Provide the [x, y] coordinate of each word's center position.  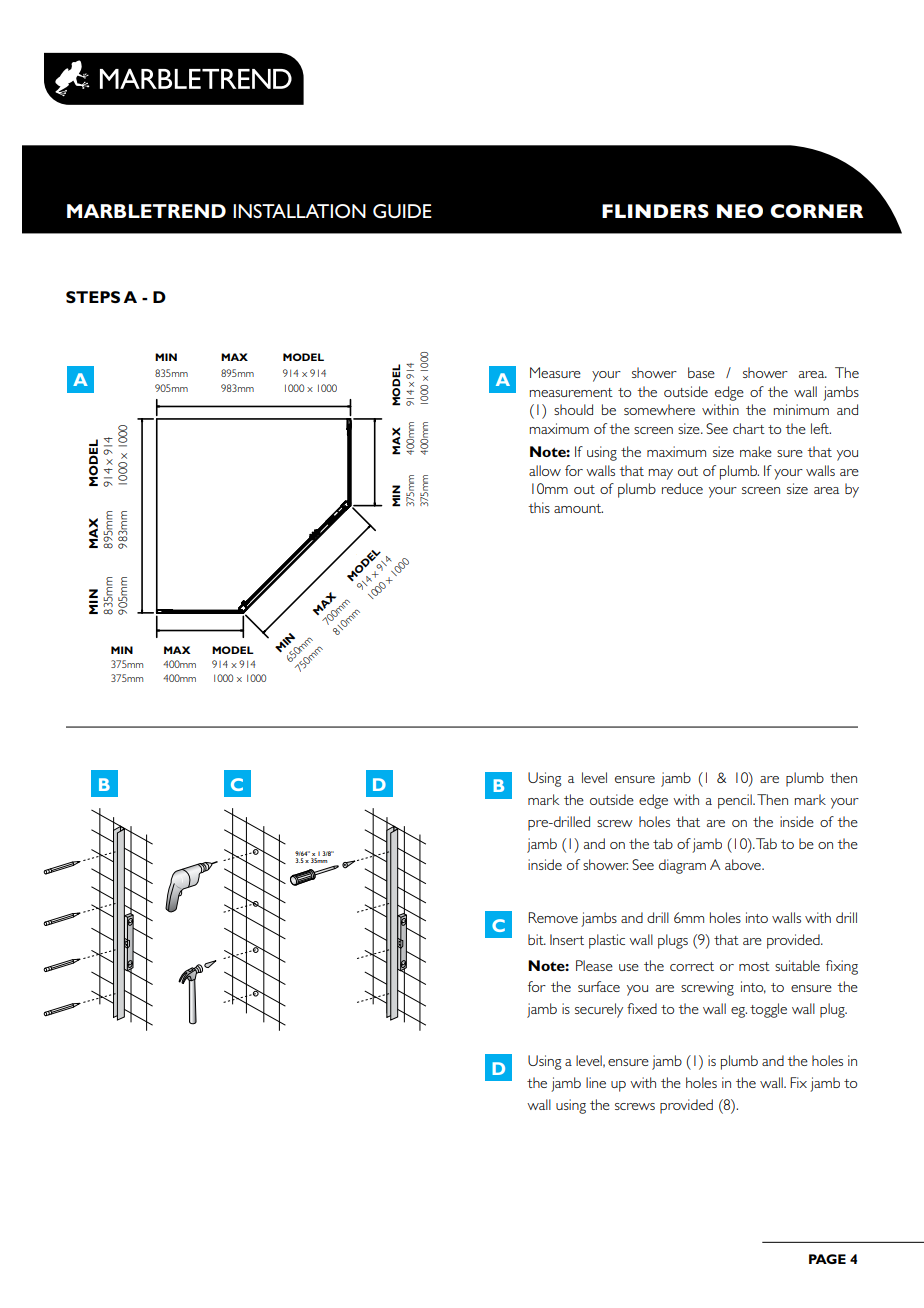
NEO [740, 211]
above [744, 864]
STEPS [93, 297]
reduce [682, 488]
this [539, 507]
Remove [553, 917]
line [596, 1082]
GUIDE [402, 211]
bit [537, 939]
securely [599, 1010]
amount [578, 508]
